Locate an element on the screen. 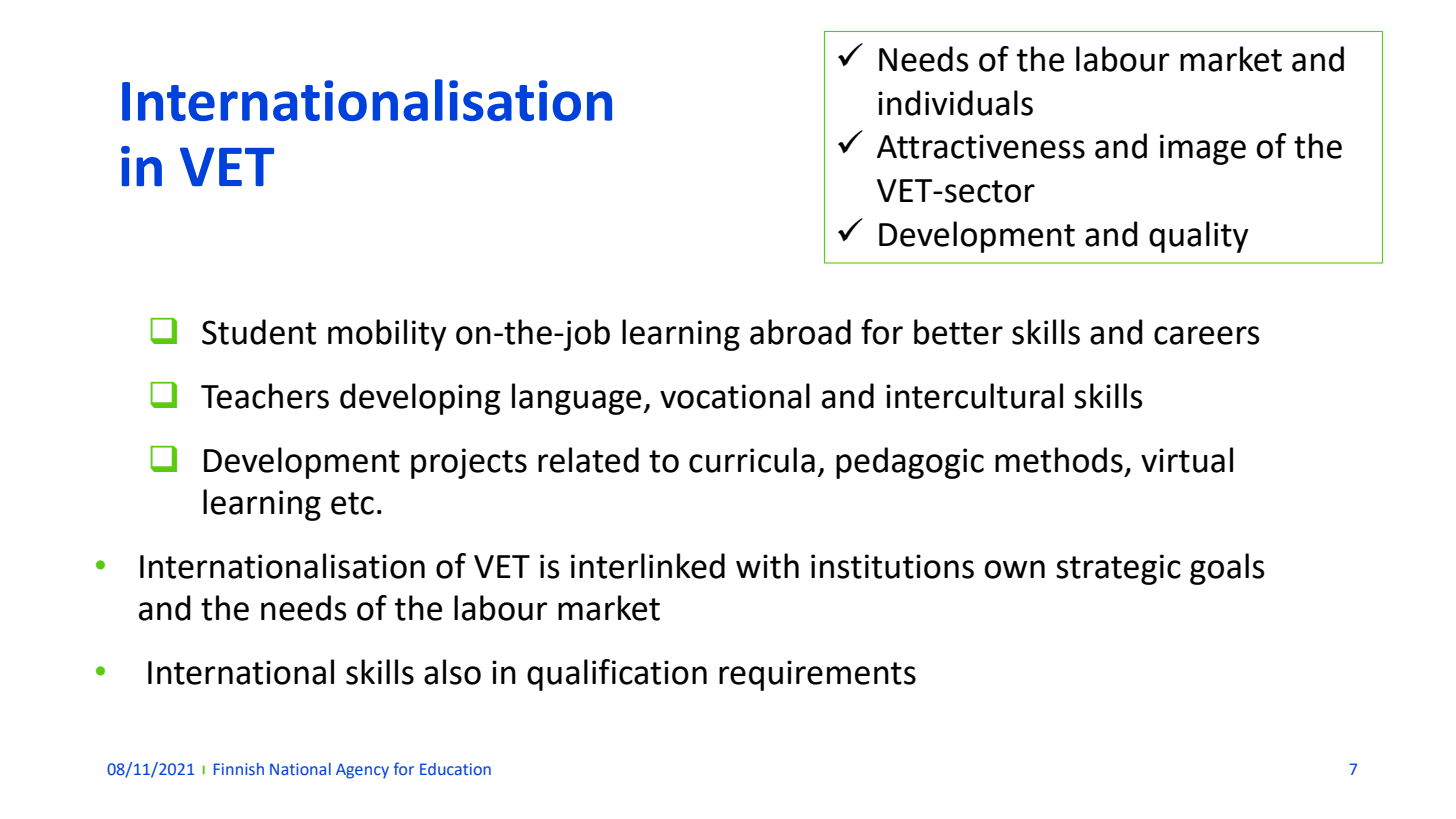 The height and width of the screenshot is (819, 1456). image is located at coordinates (1203, 149).
